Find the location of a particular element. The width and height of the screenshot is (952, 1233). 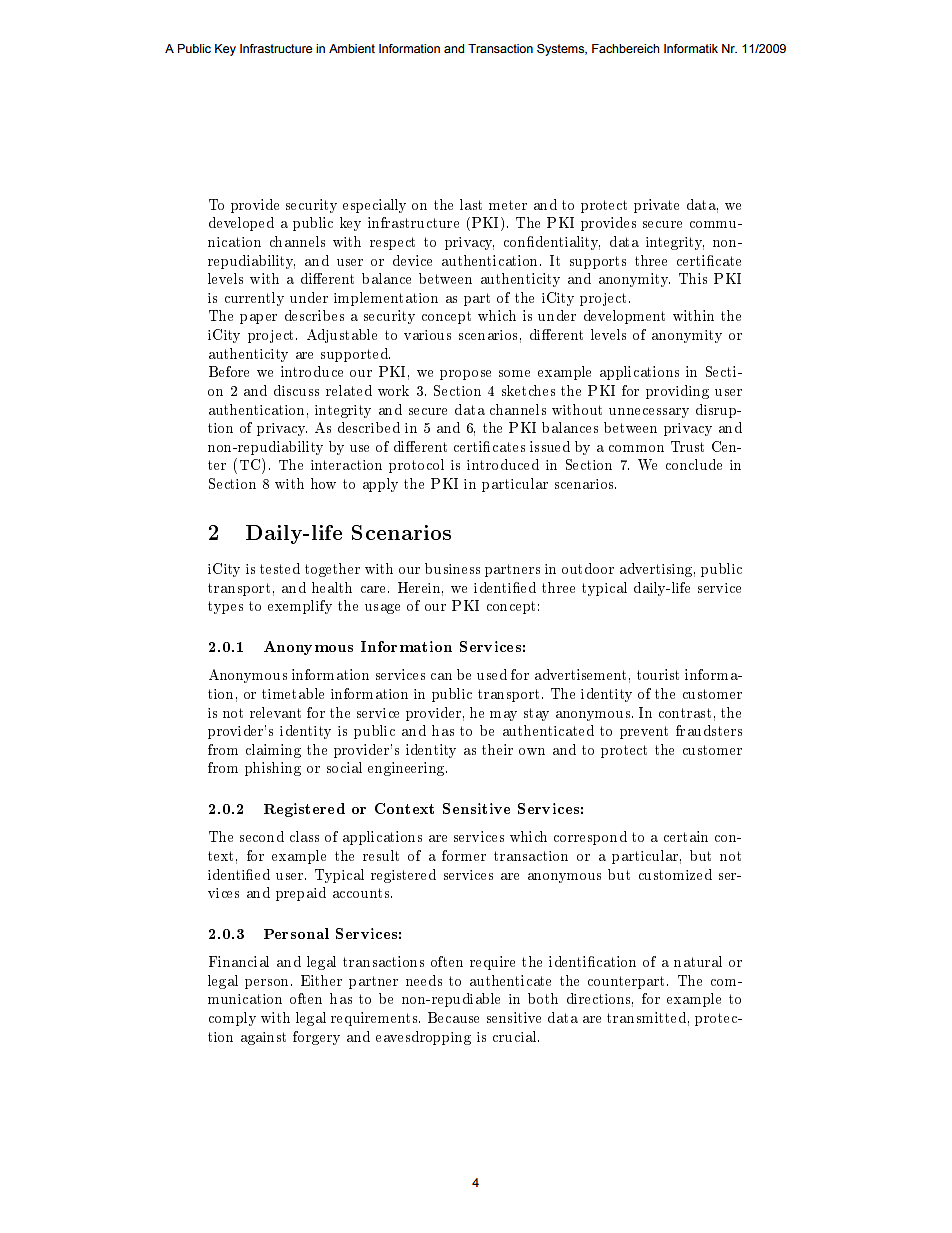

outdoor is located at coordinates (588, 568).
